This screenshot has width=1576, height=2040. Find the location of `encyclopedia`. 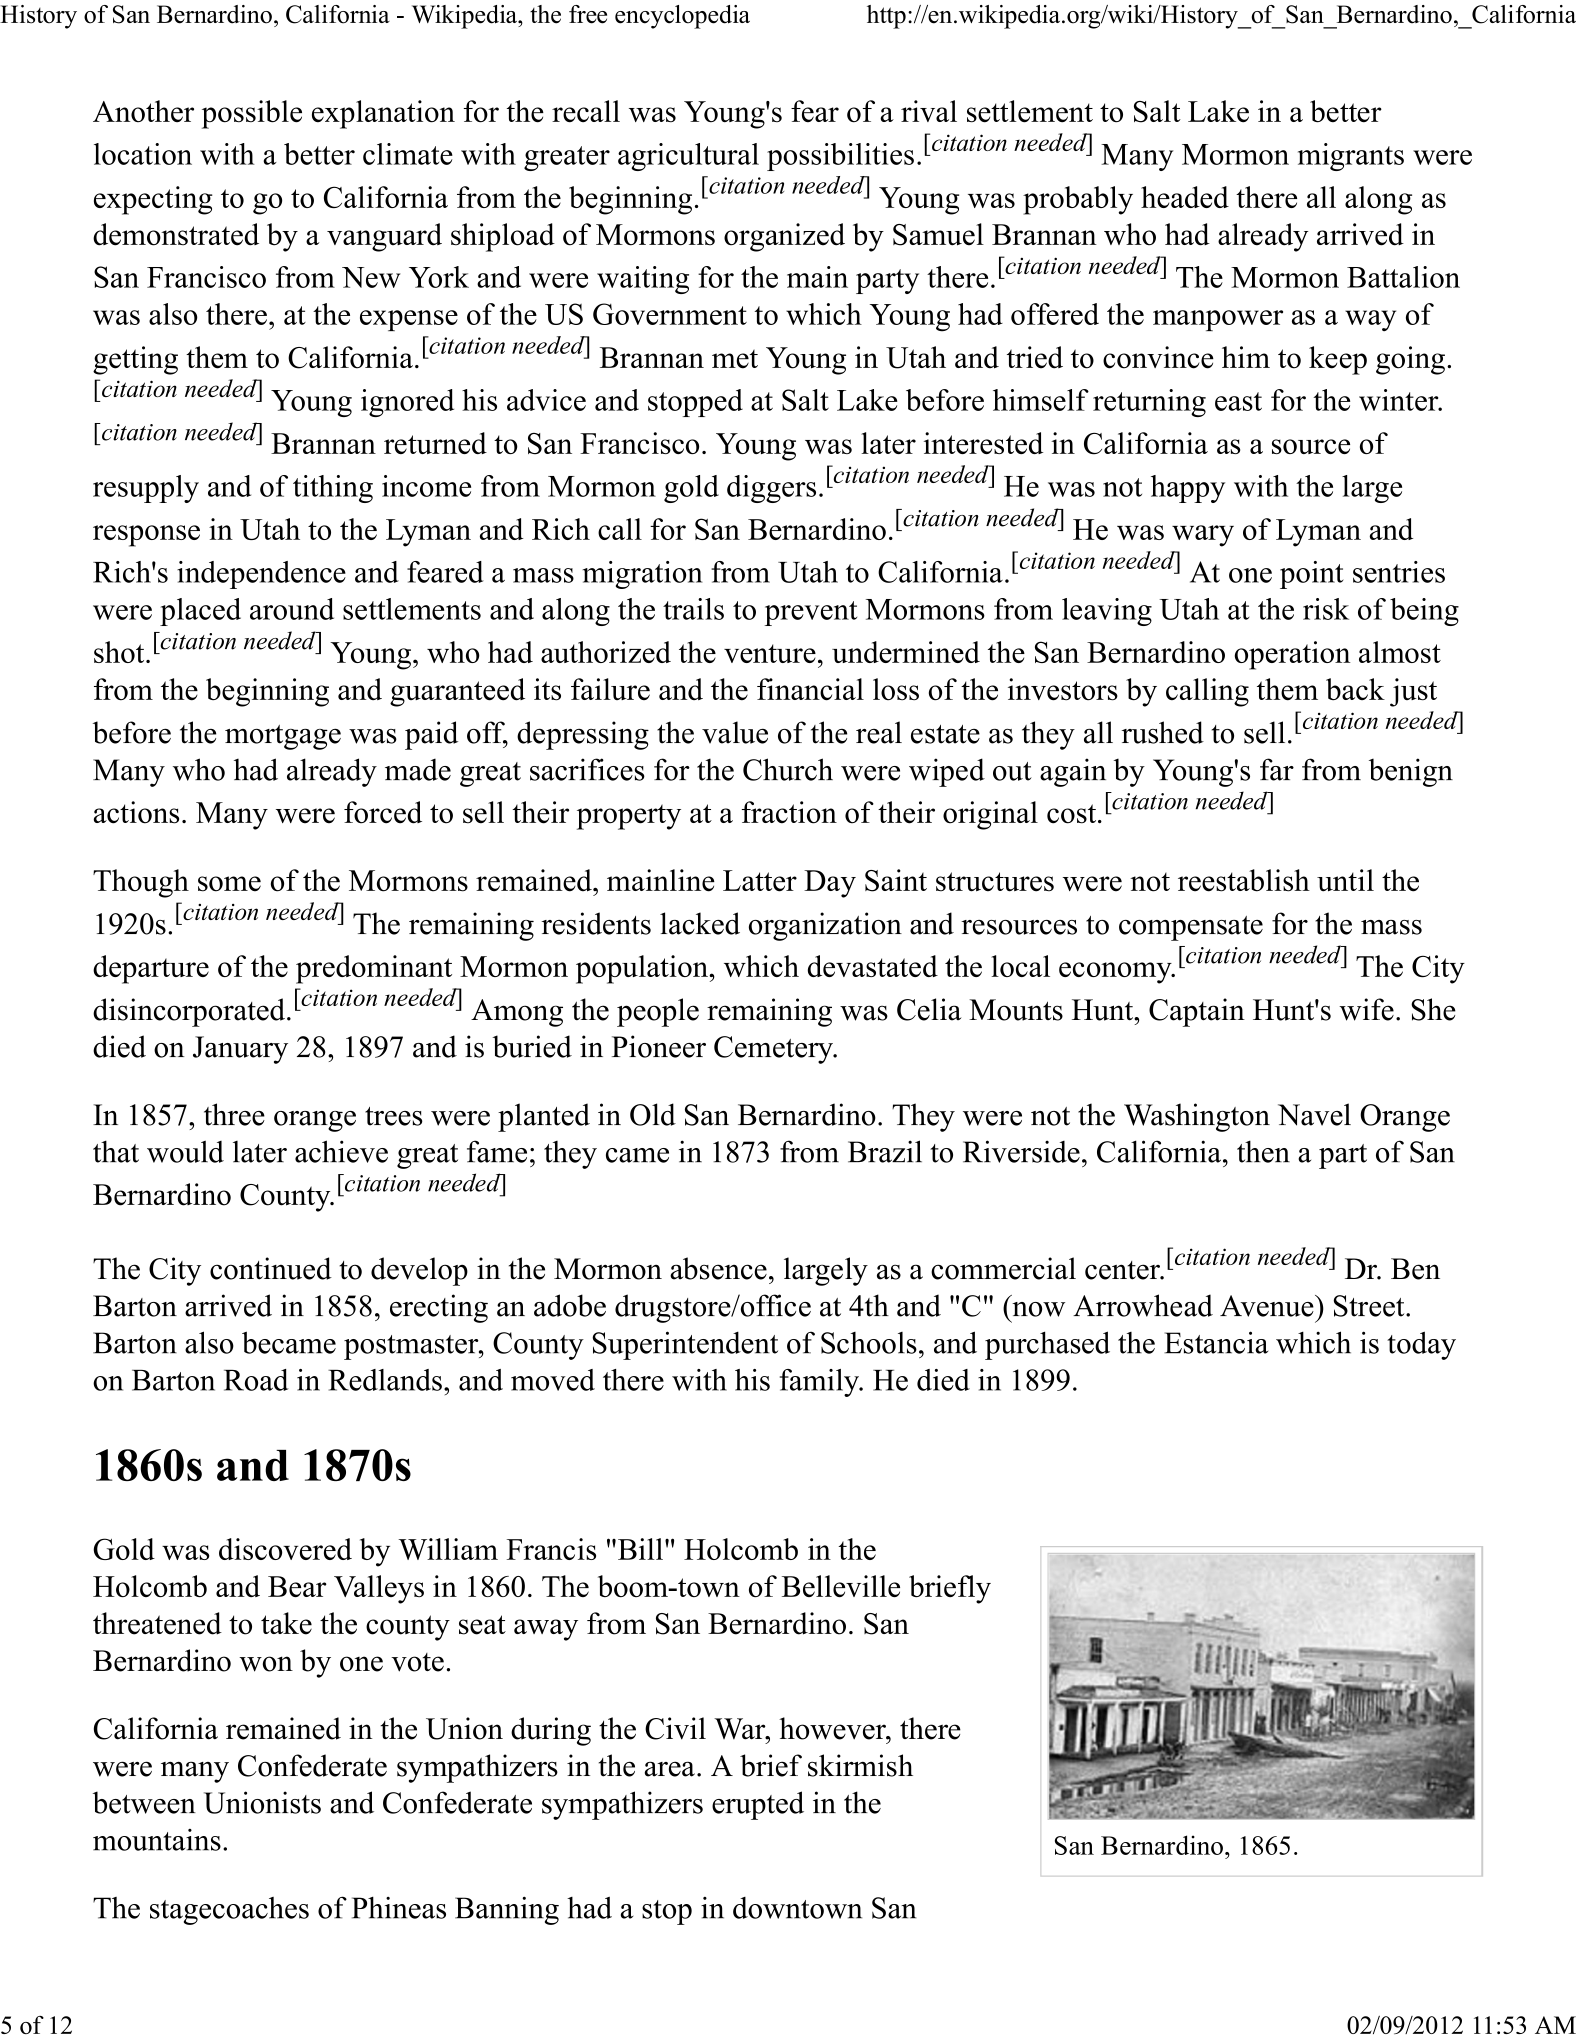

encyclopedia is located at coordinates (682, 17).
